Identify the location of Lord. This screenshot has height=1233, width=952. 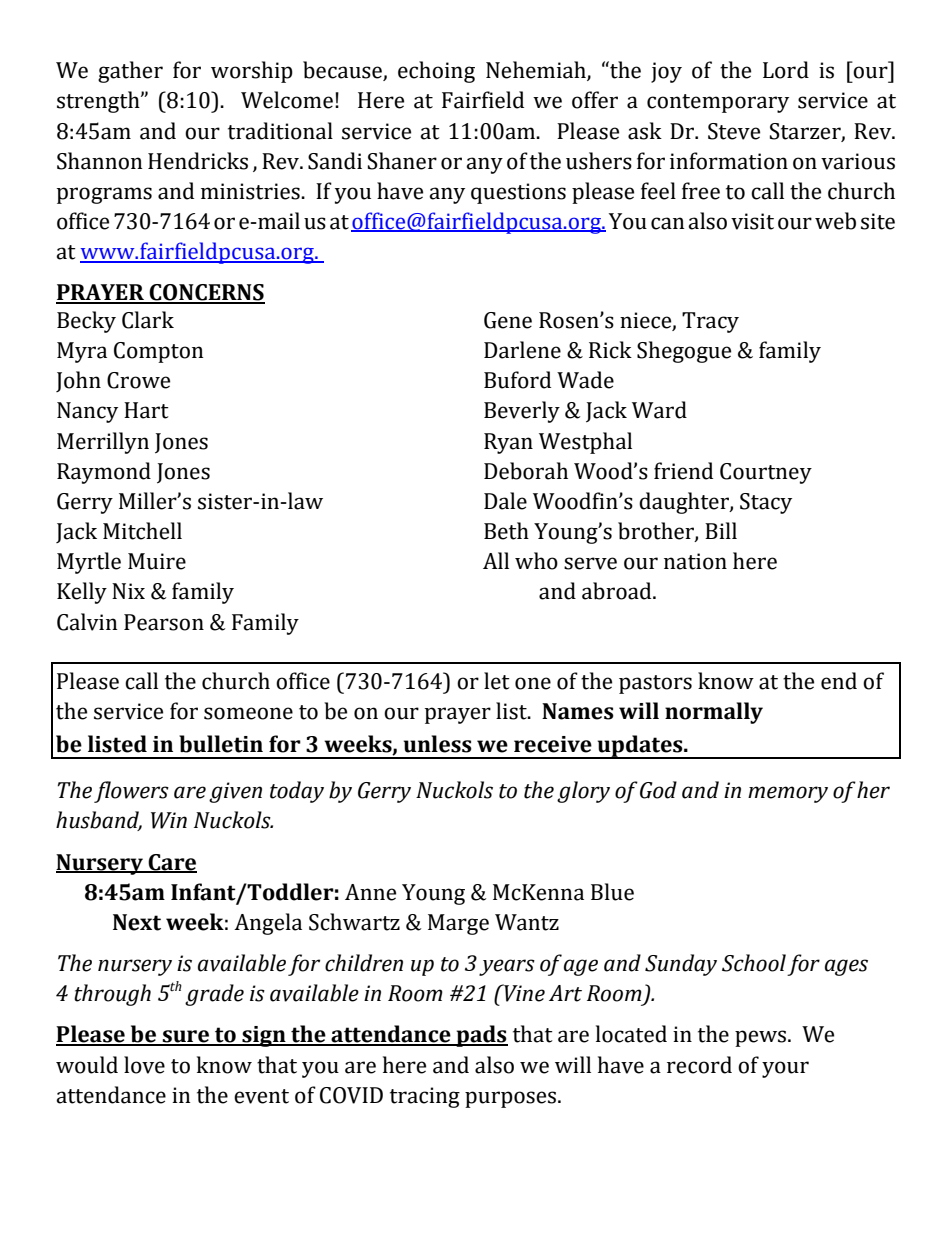
(786, 70).
